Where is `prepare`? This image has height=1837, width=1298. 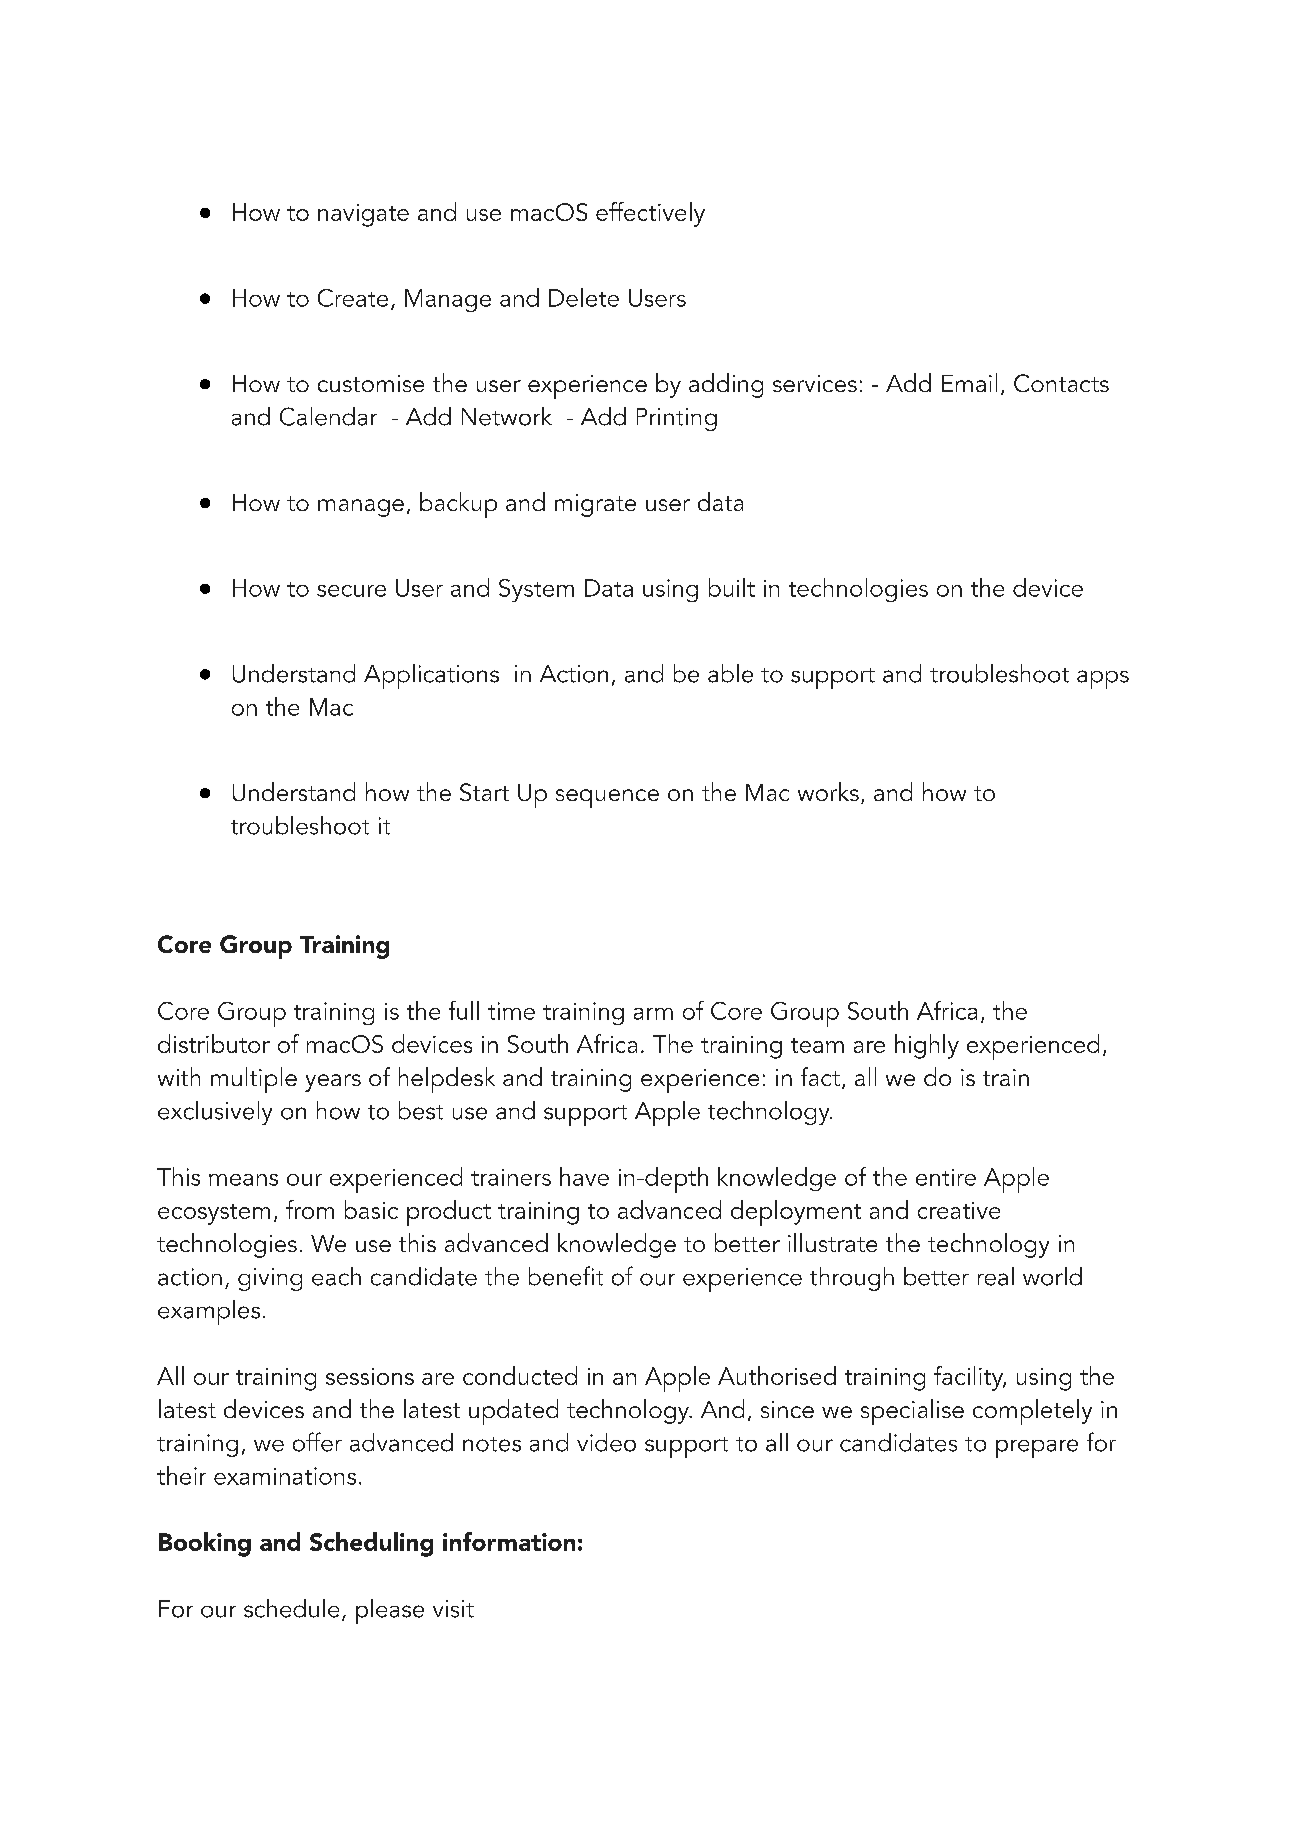 prepare is located at coordinates (1037, 1448).
